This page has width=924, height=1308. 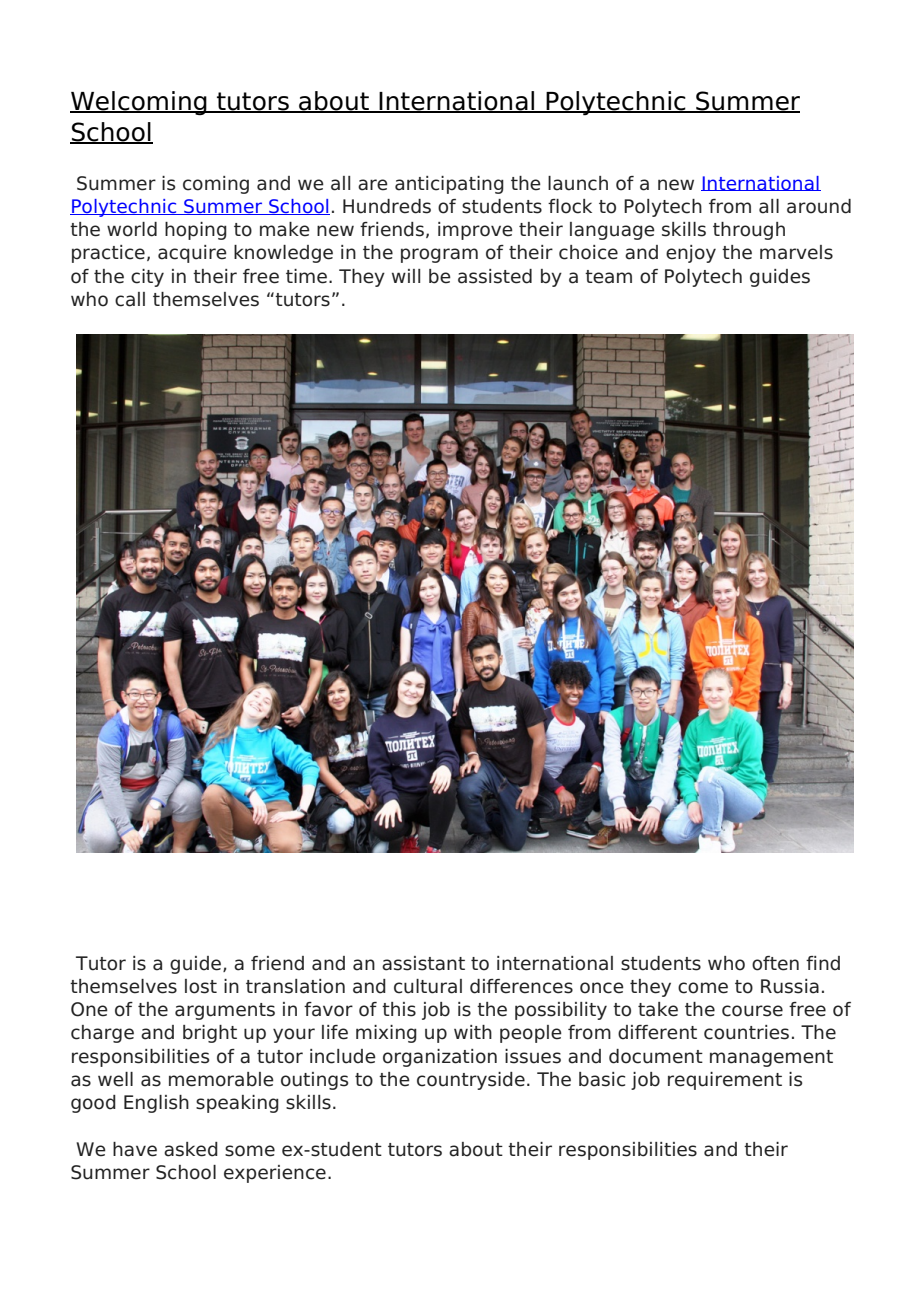 I want to click on assistant, so click(x=423, y=963).
